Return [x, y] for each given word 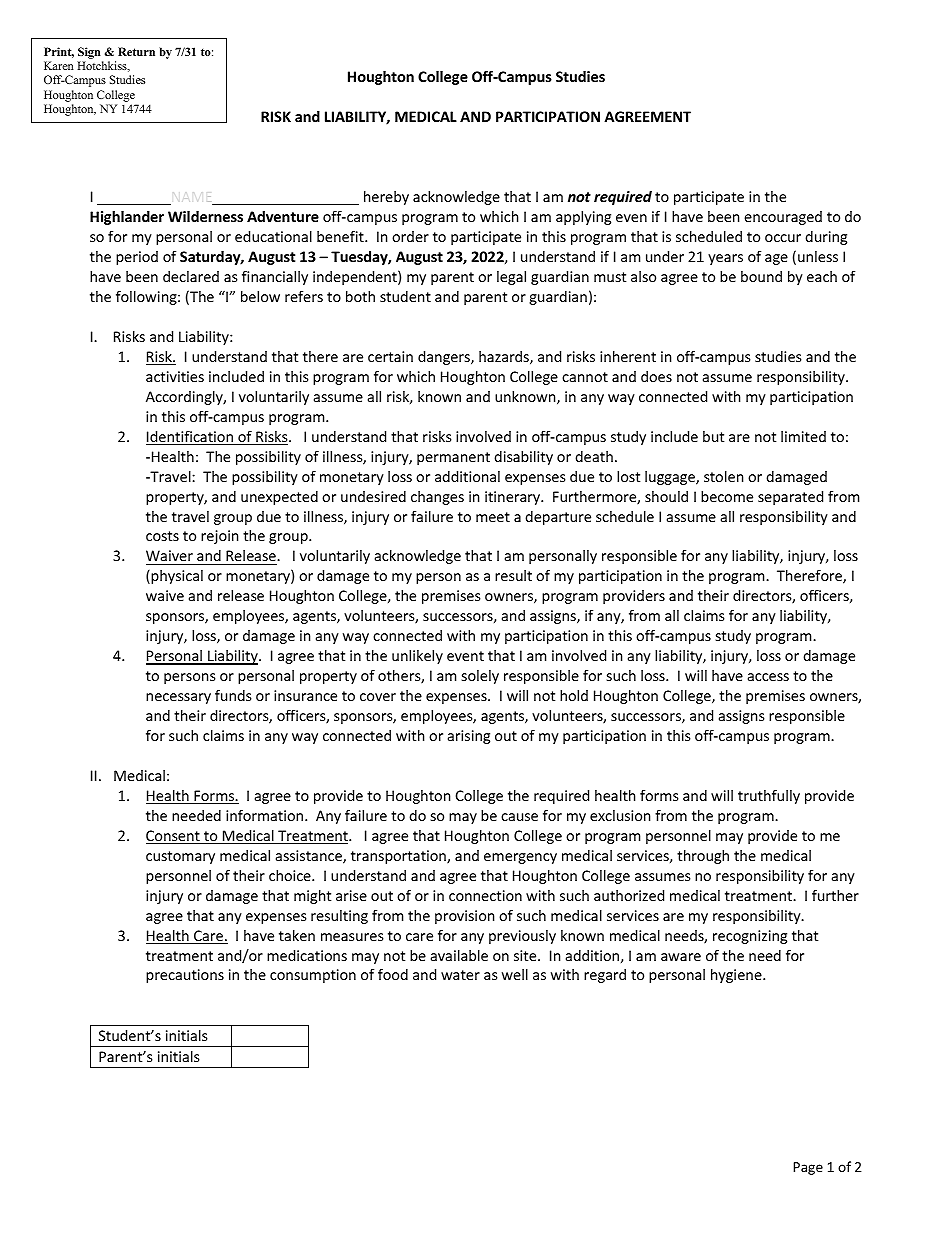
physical [176, 577]
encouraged [783, 218]
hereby [386, 198]
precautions [185, 976]
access [768, 677]
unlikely [417, 657]
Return [136, 51]
